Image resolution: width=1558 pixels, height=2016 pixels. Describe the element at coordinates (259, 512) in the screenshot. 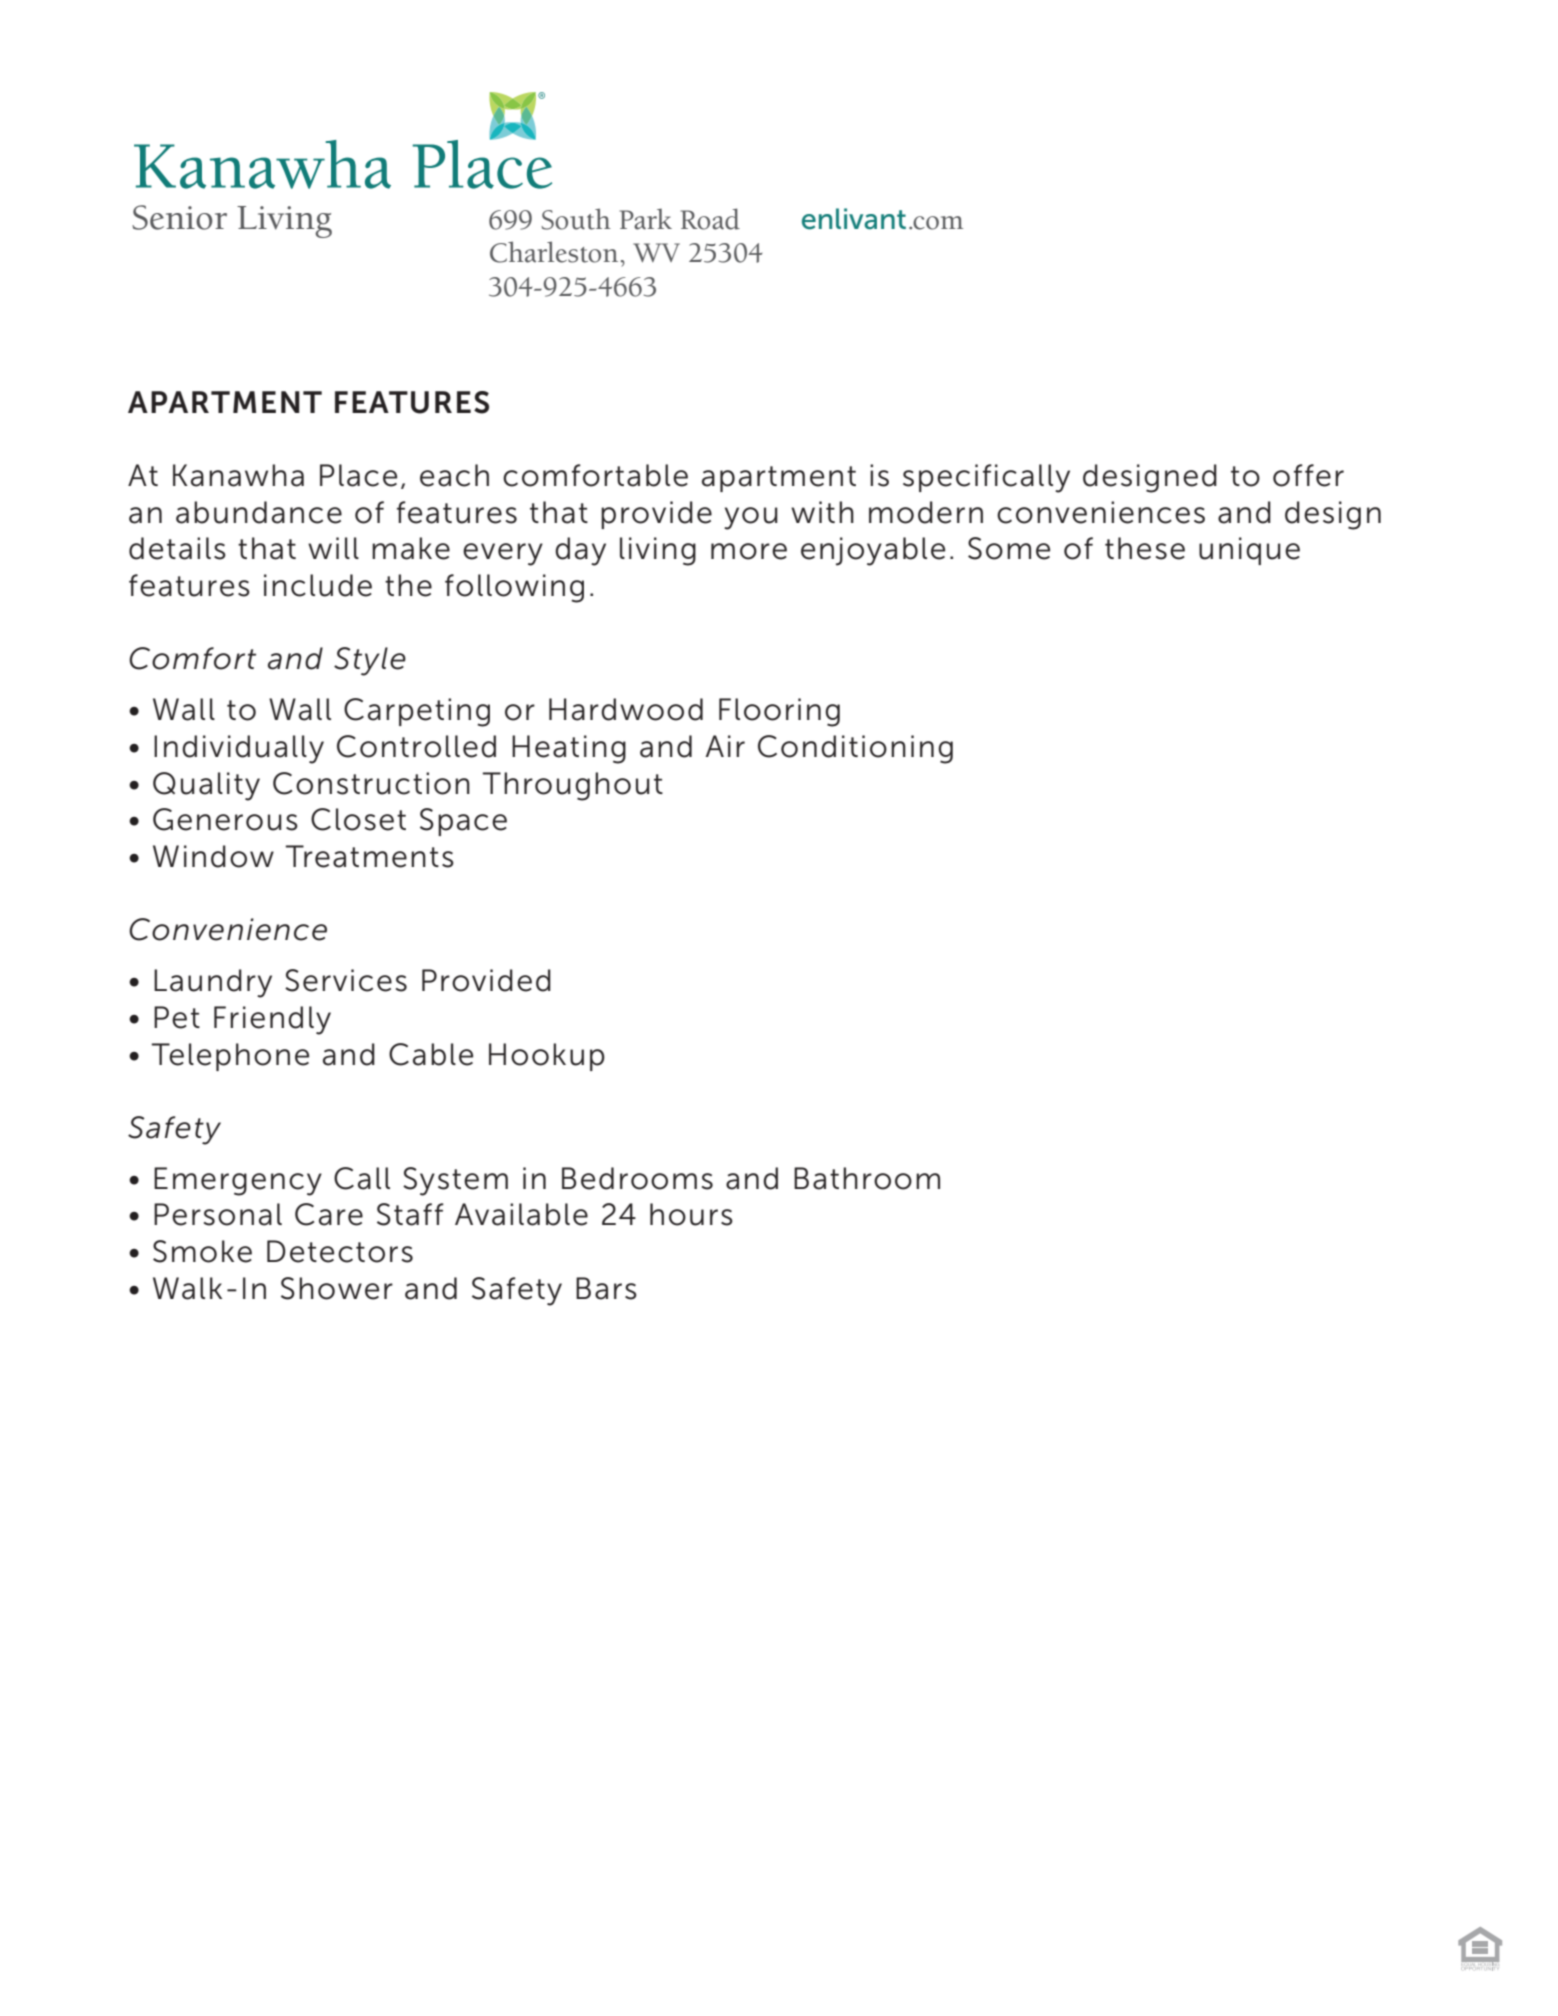

I see `abundance` at that location.
